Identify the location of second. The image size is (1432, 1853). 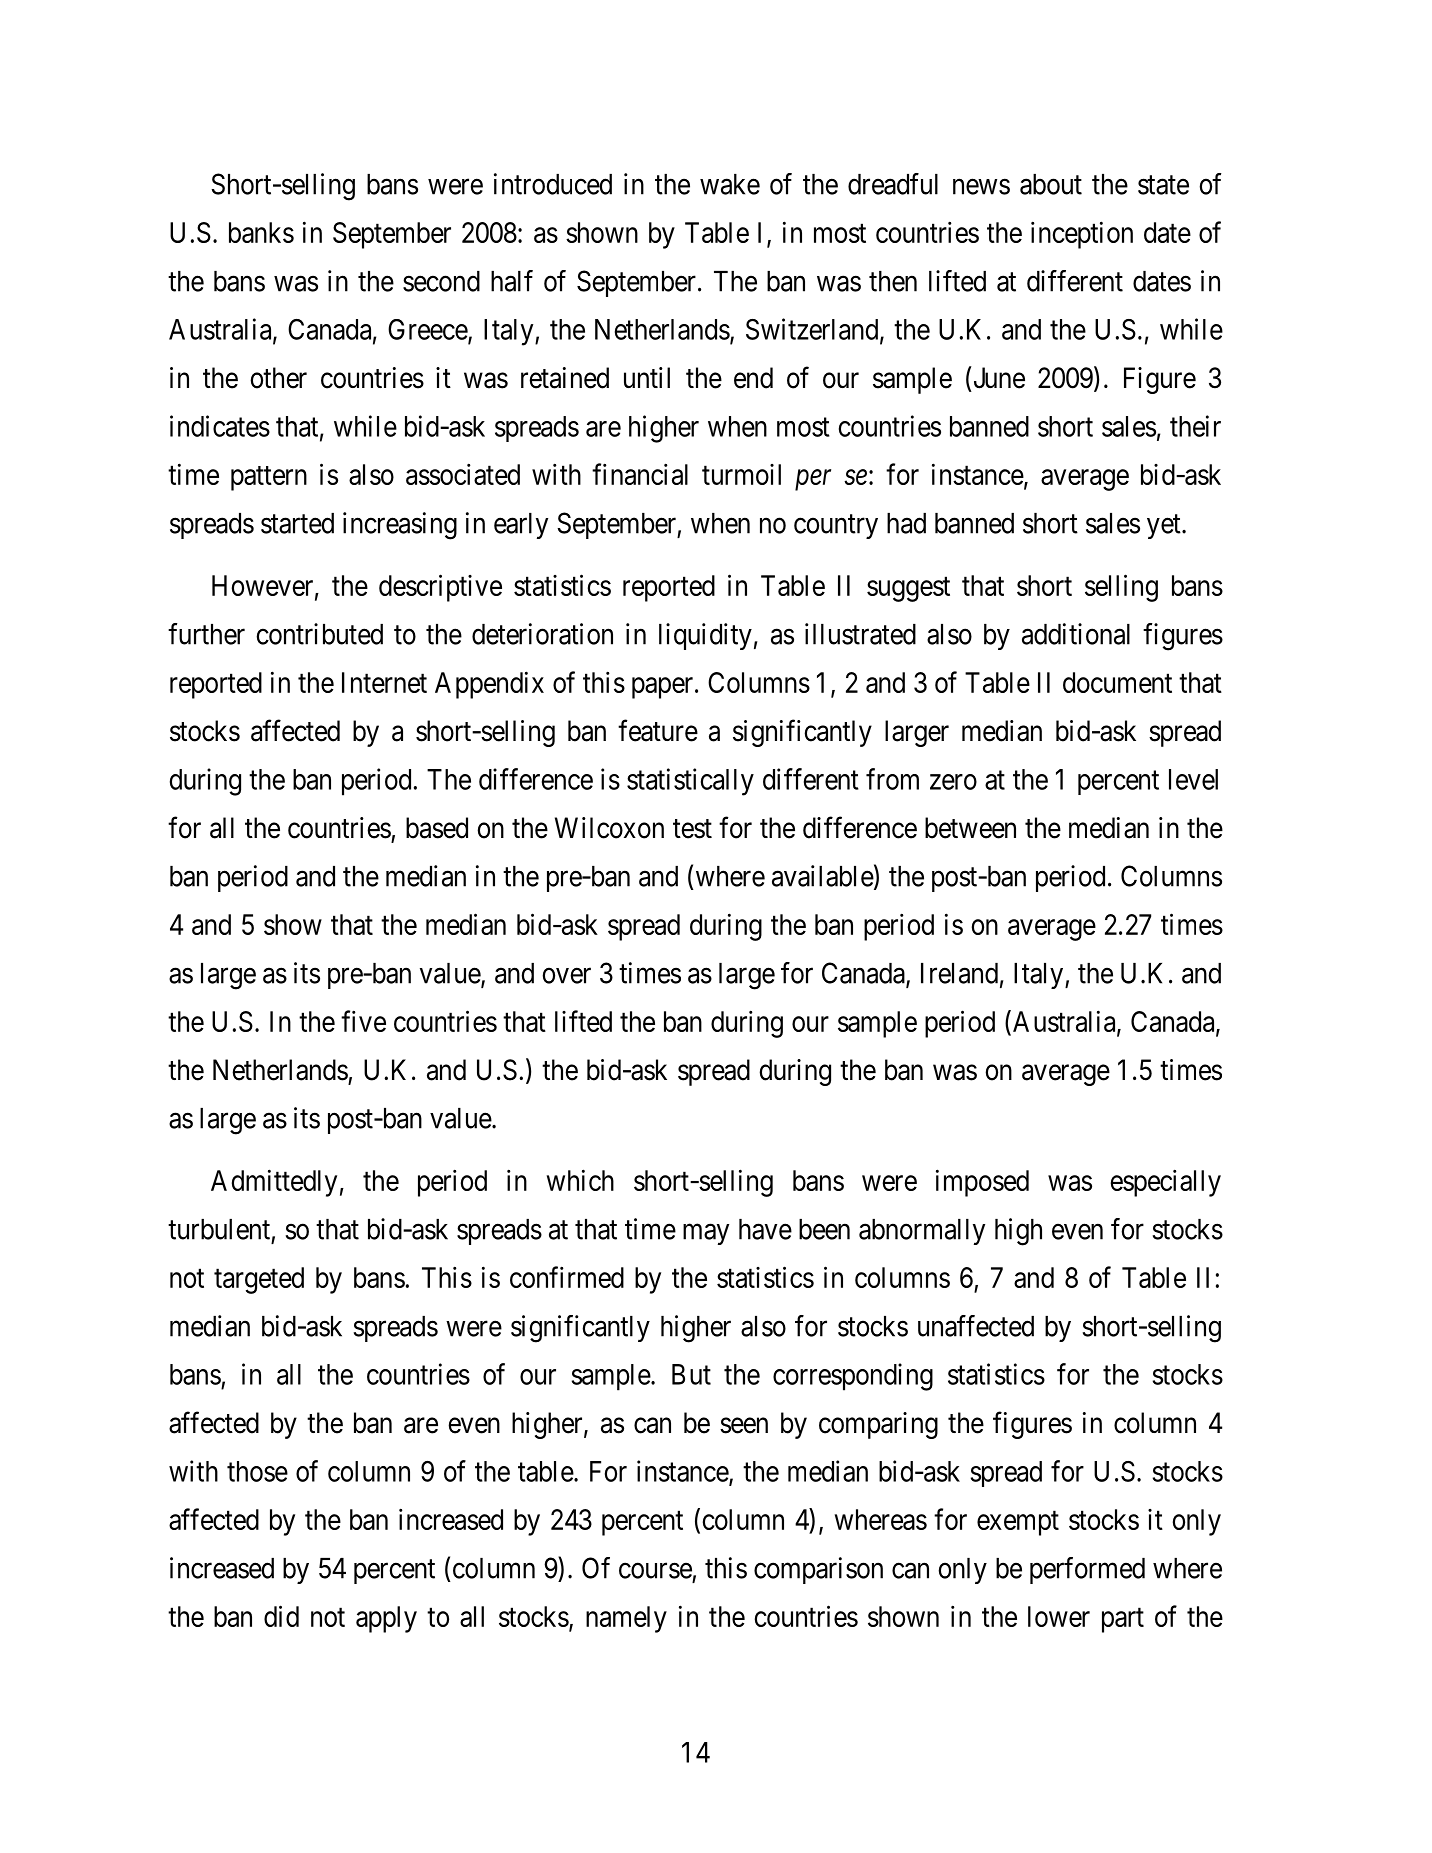
(441, 281).
